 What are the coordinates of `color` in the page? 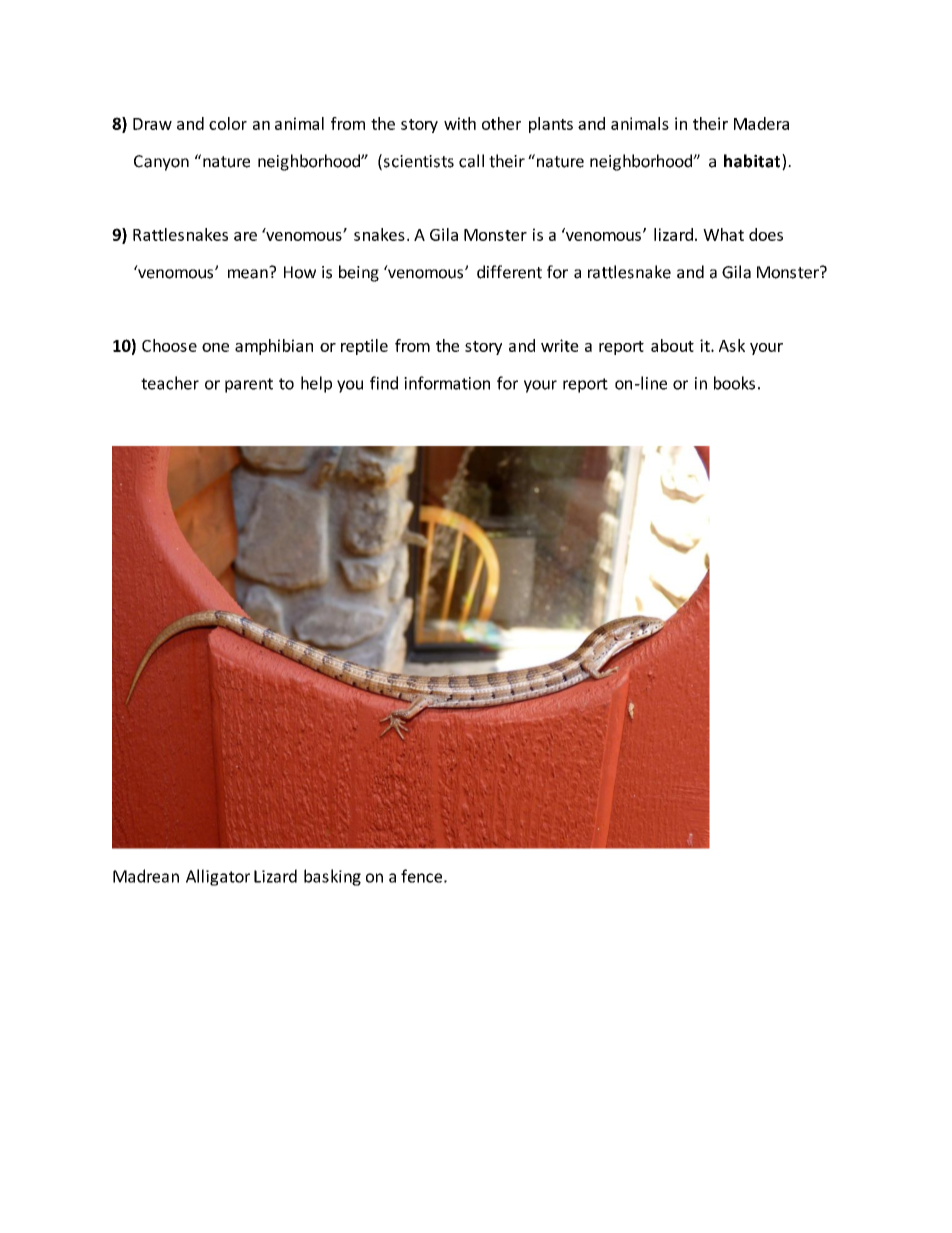 It's located at (228, 123).
